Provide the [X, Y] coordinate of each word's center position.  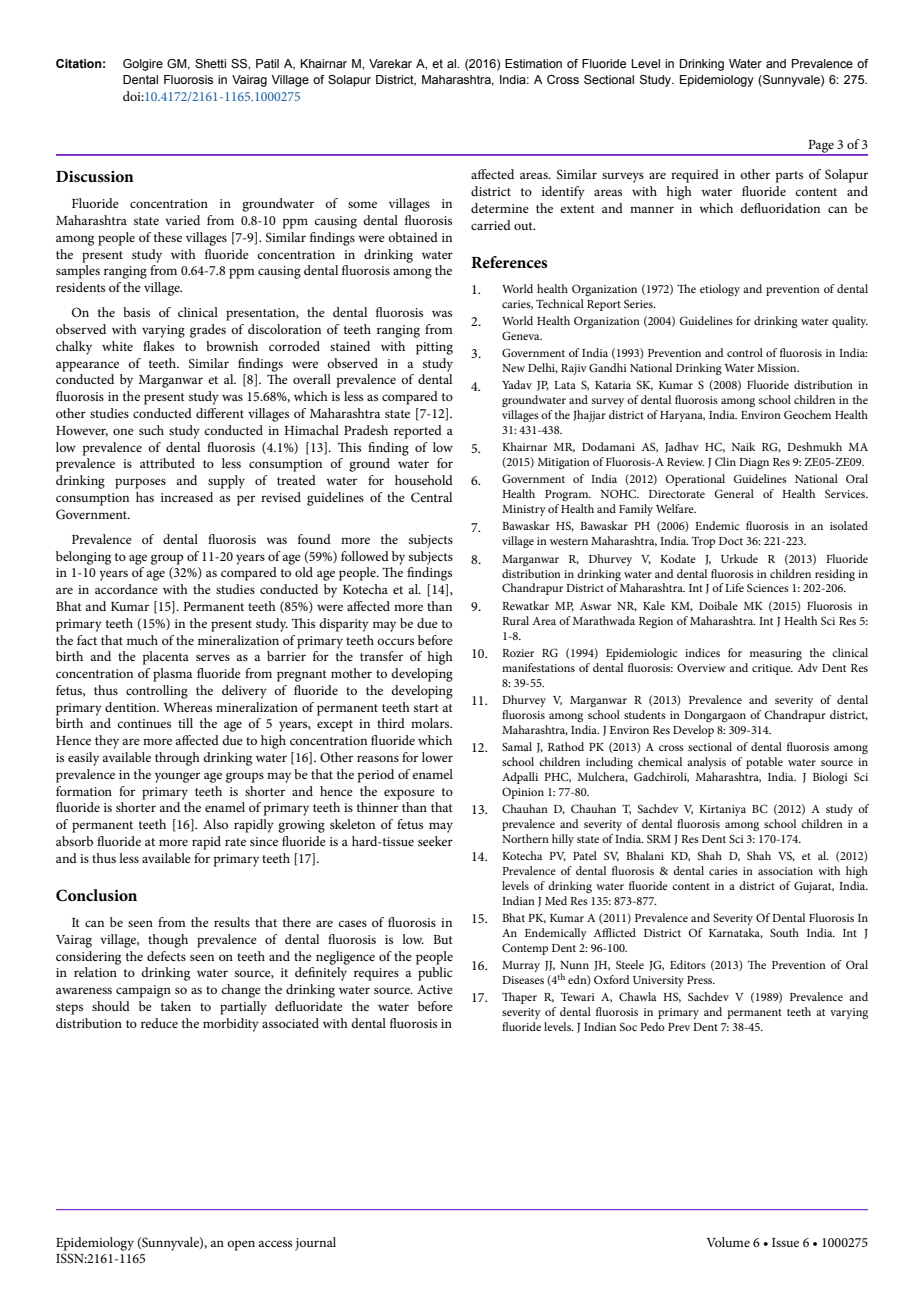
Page [821, 147]
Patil [267, 63]
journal [315, 1244]
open [241, 1245]
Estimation [533, 63]
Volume [728, 1242]
